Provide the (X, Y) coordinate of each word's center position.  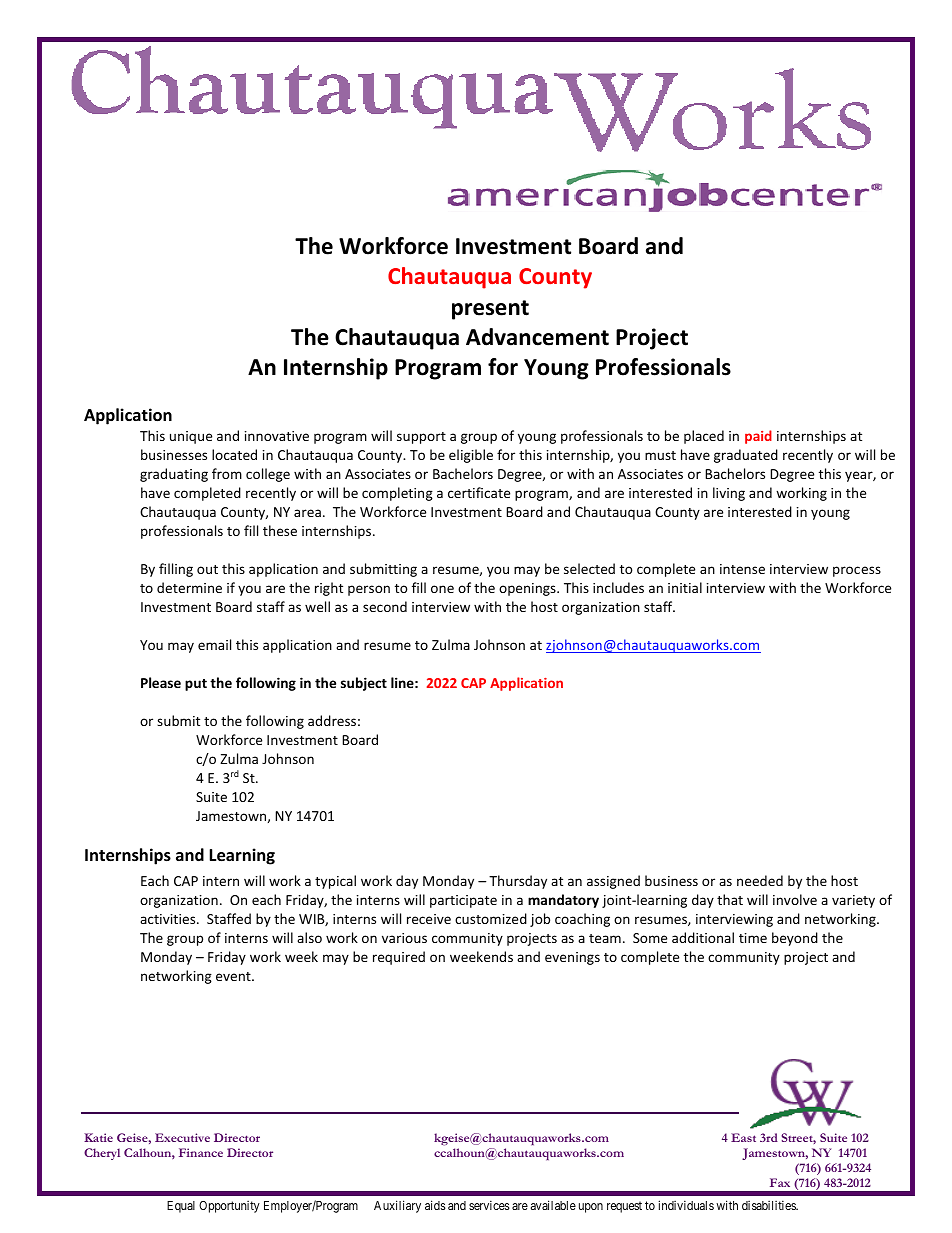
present (490, 310)
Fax (780, 1182)
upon (591, 1208)
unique (191, 437)
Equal (181, 1207)
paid (758, 437)
